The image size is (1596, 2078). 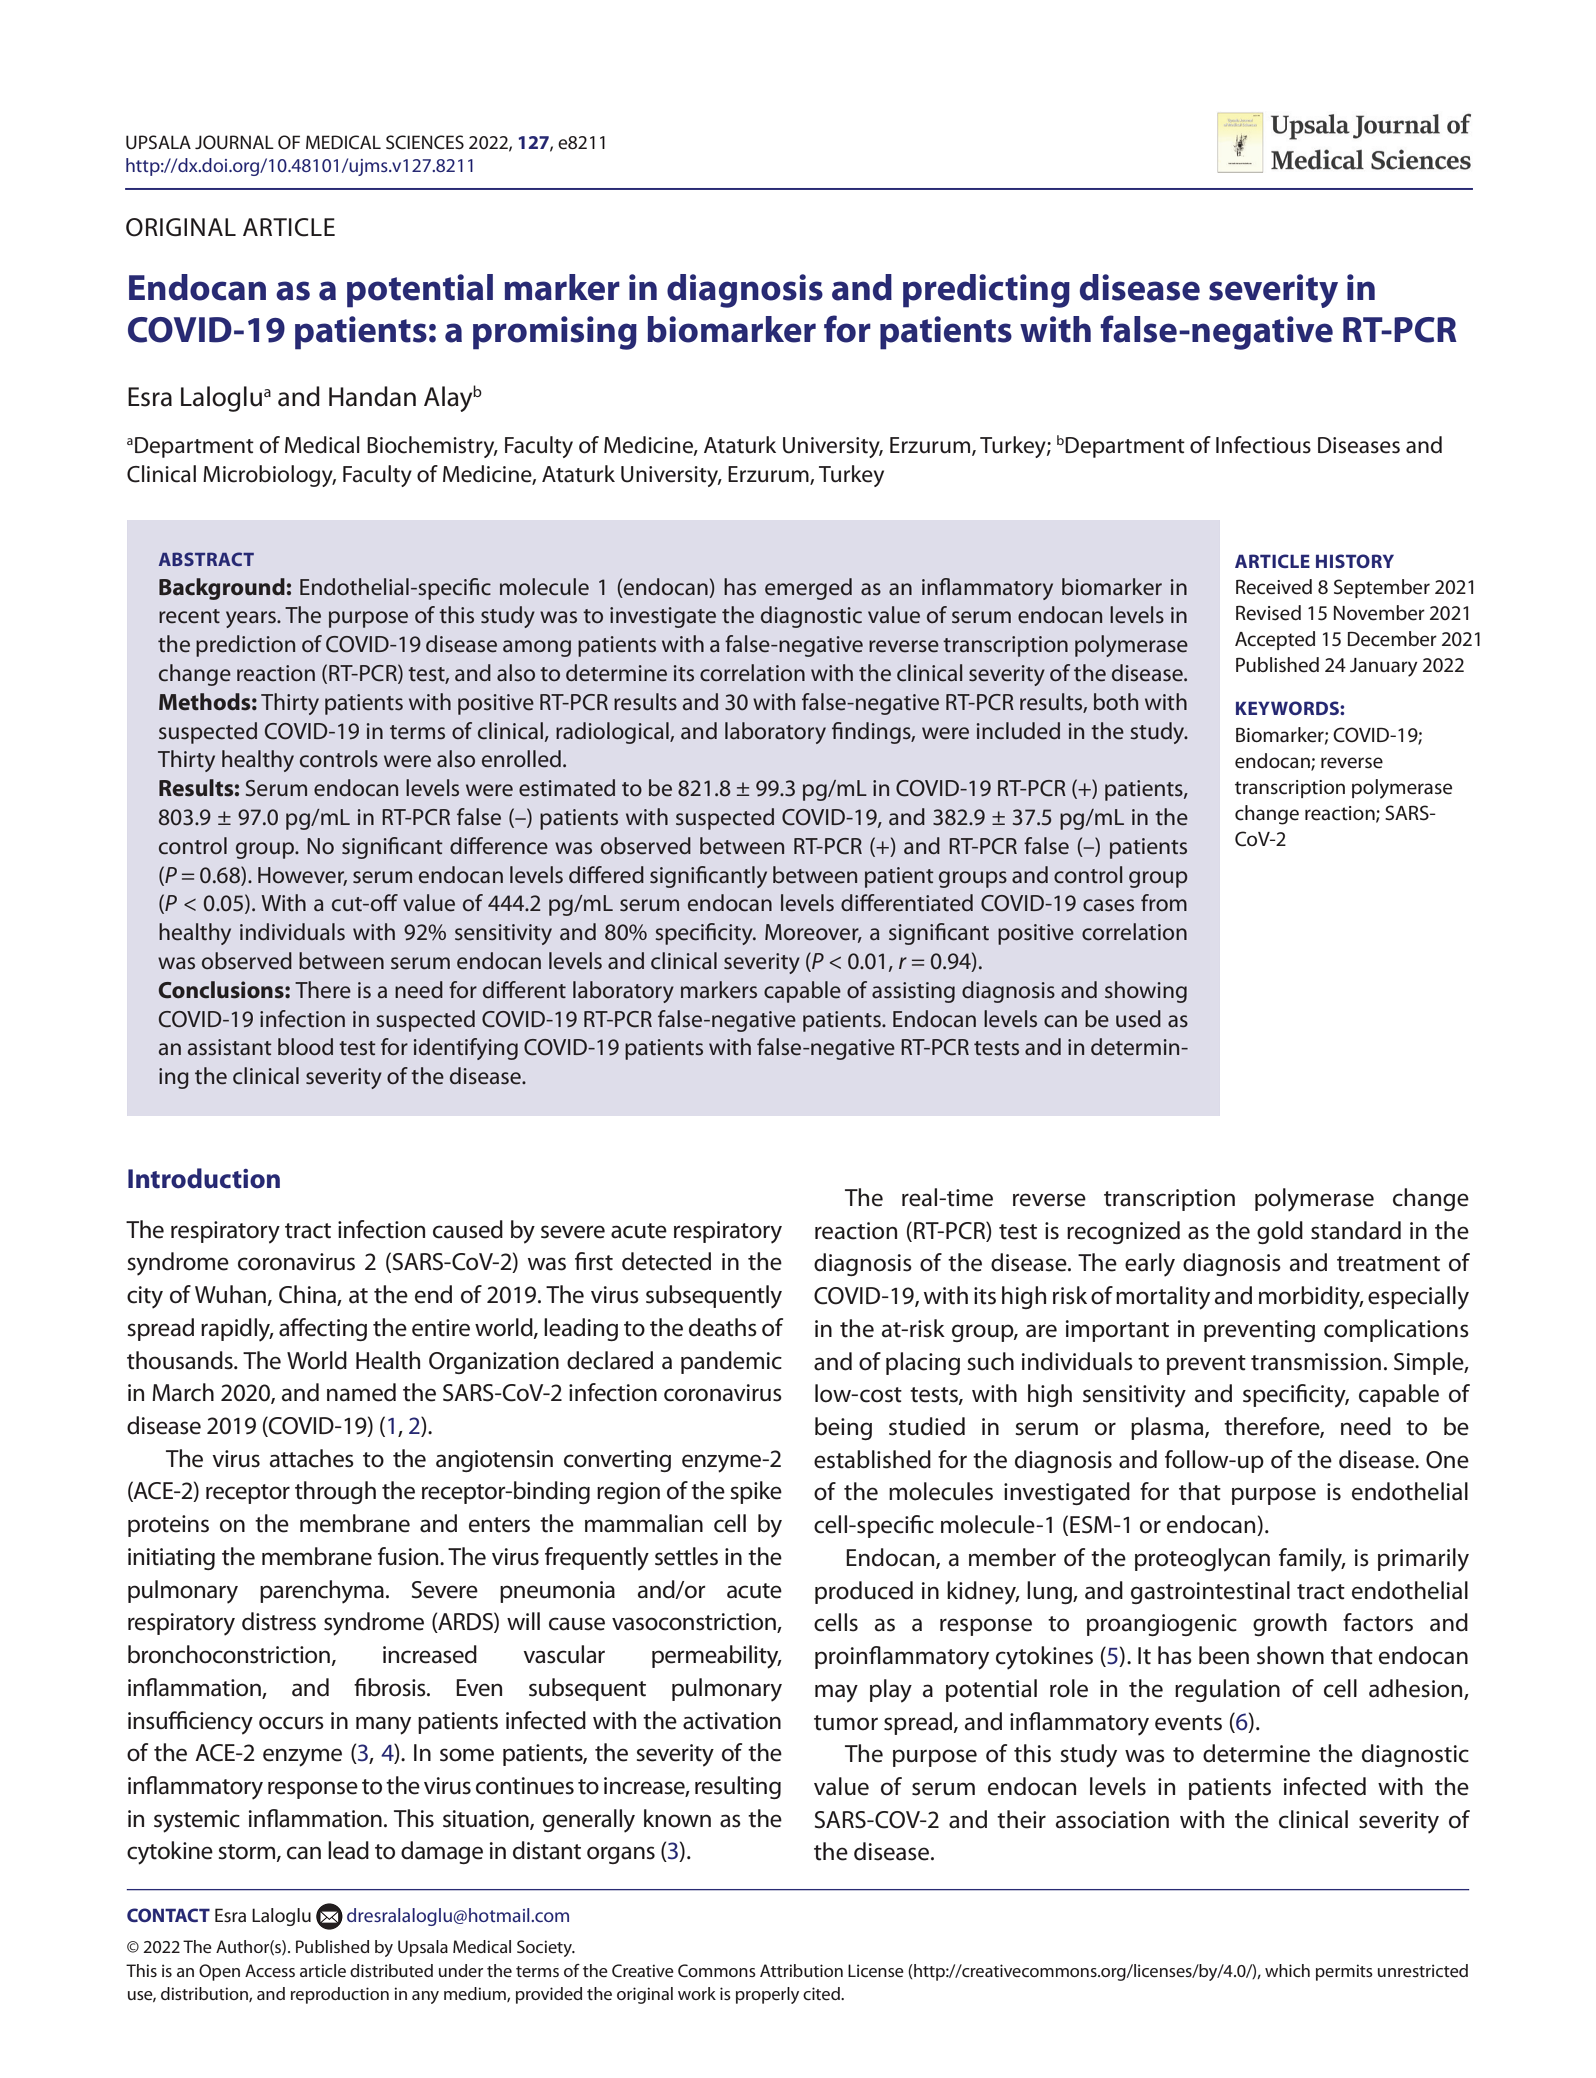 I want to click on affecting, so click(x=323, y=1329).
